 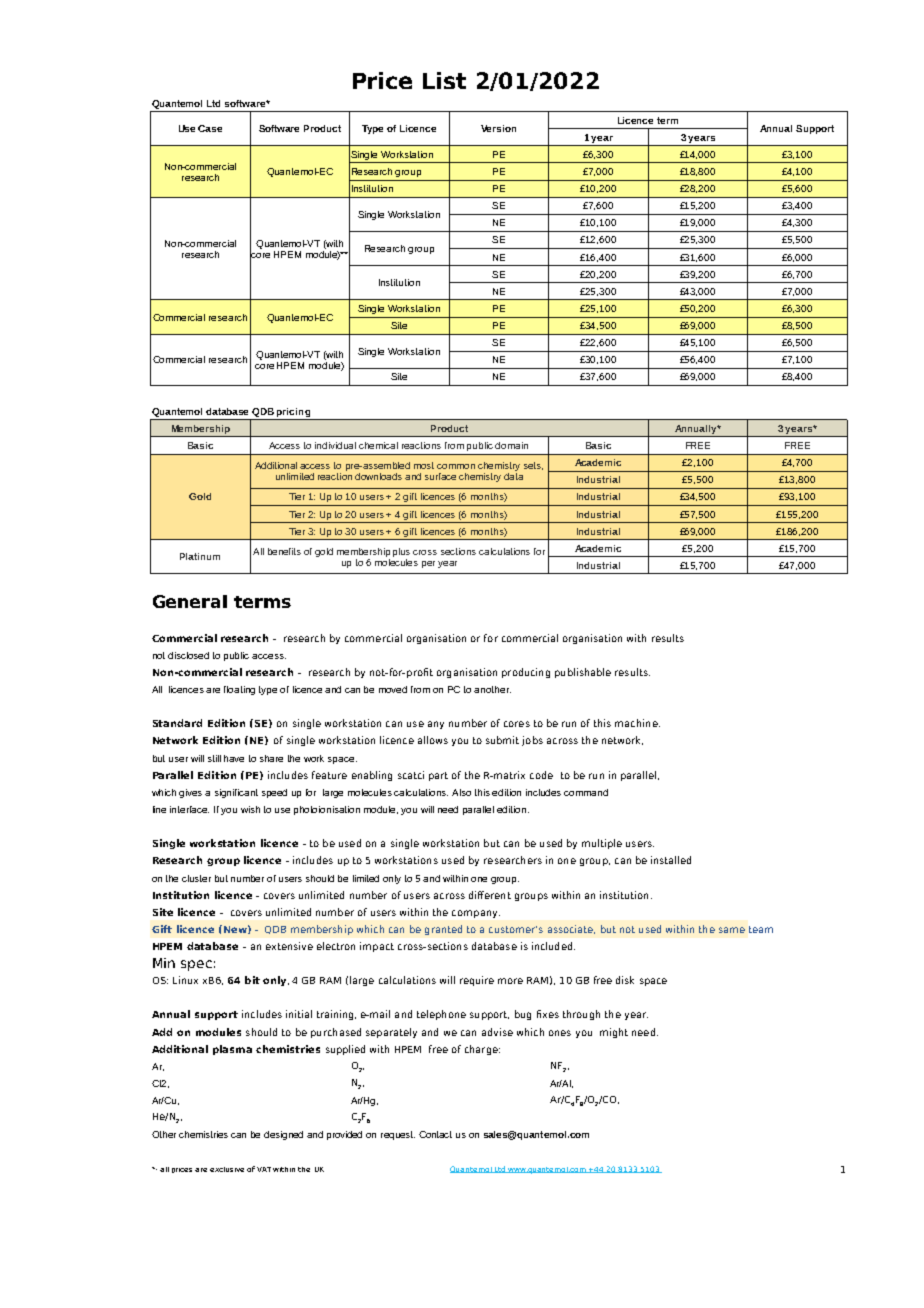 What do you see at coordinates (461, 792) in the screenshot?
I see `Also` at bounding box center [461, 792].
